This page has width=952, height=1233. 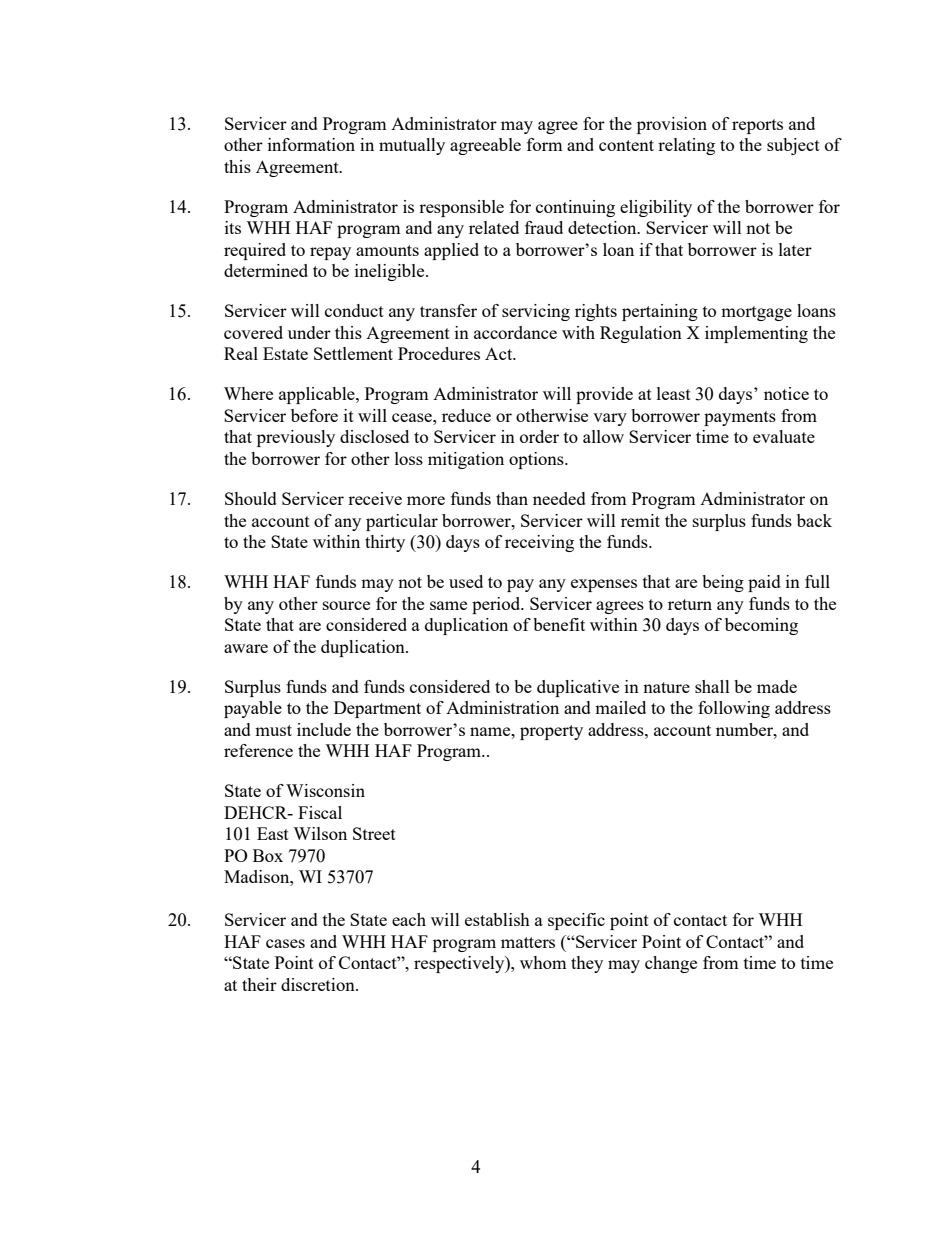 I want to click on before, so click(x=314, y=415).
